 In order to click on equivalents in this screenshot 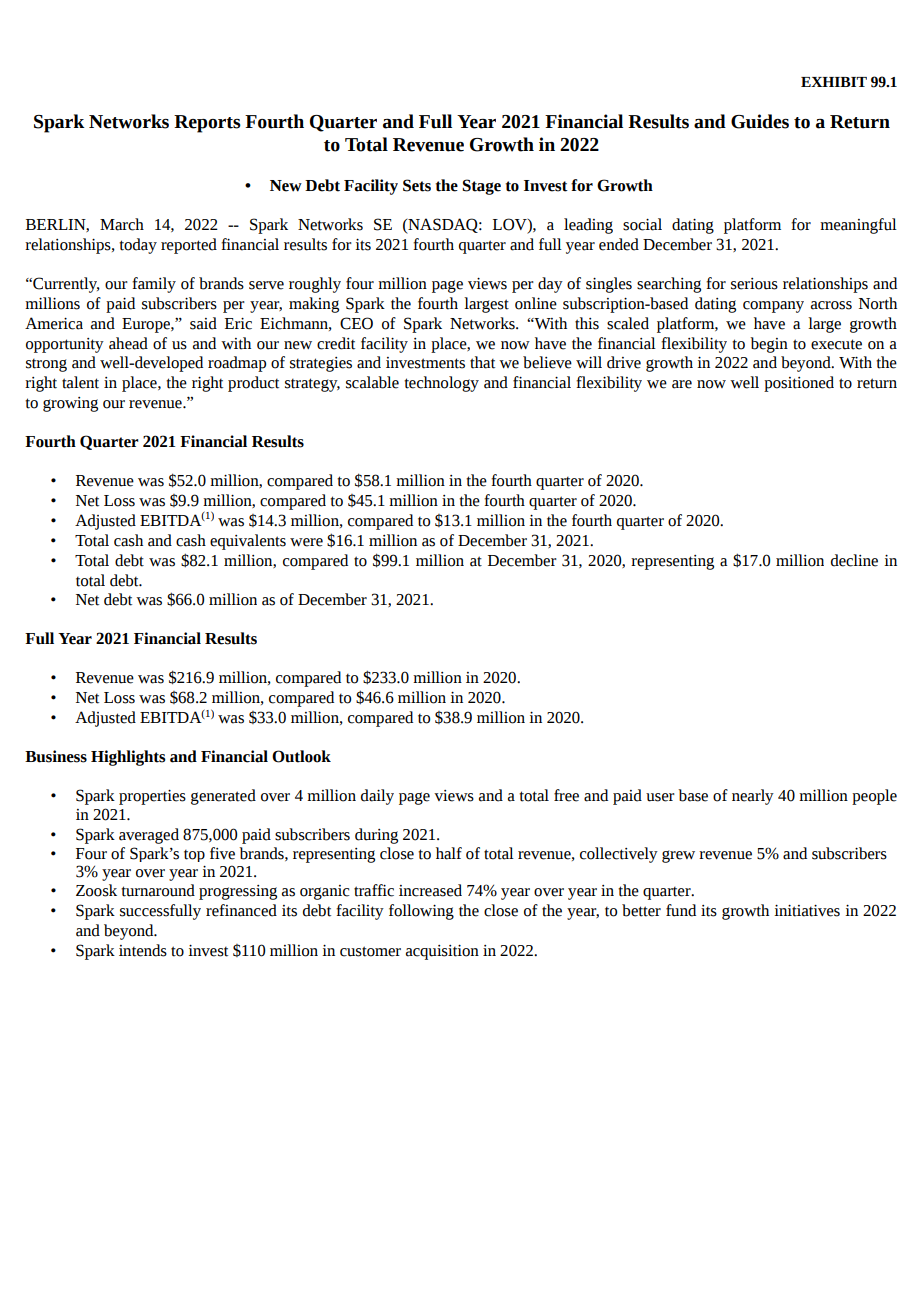, I will do `click(248, 542)`.
